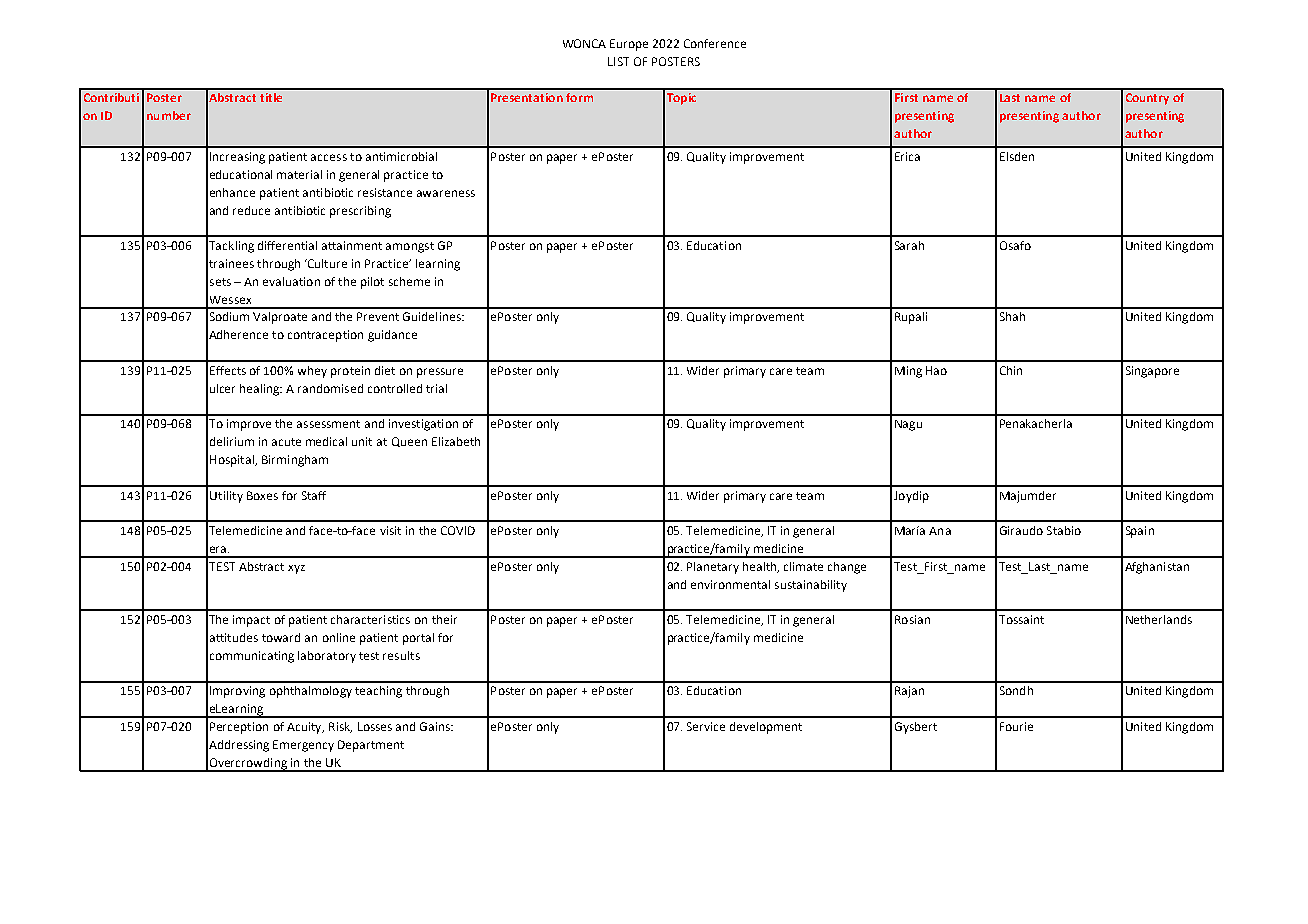 The width and height of the screenshot is (1308, 924). I want to click on Acuity, so click(305, 728).
